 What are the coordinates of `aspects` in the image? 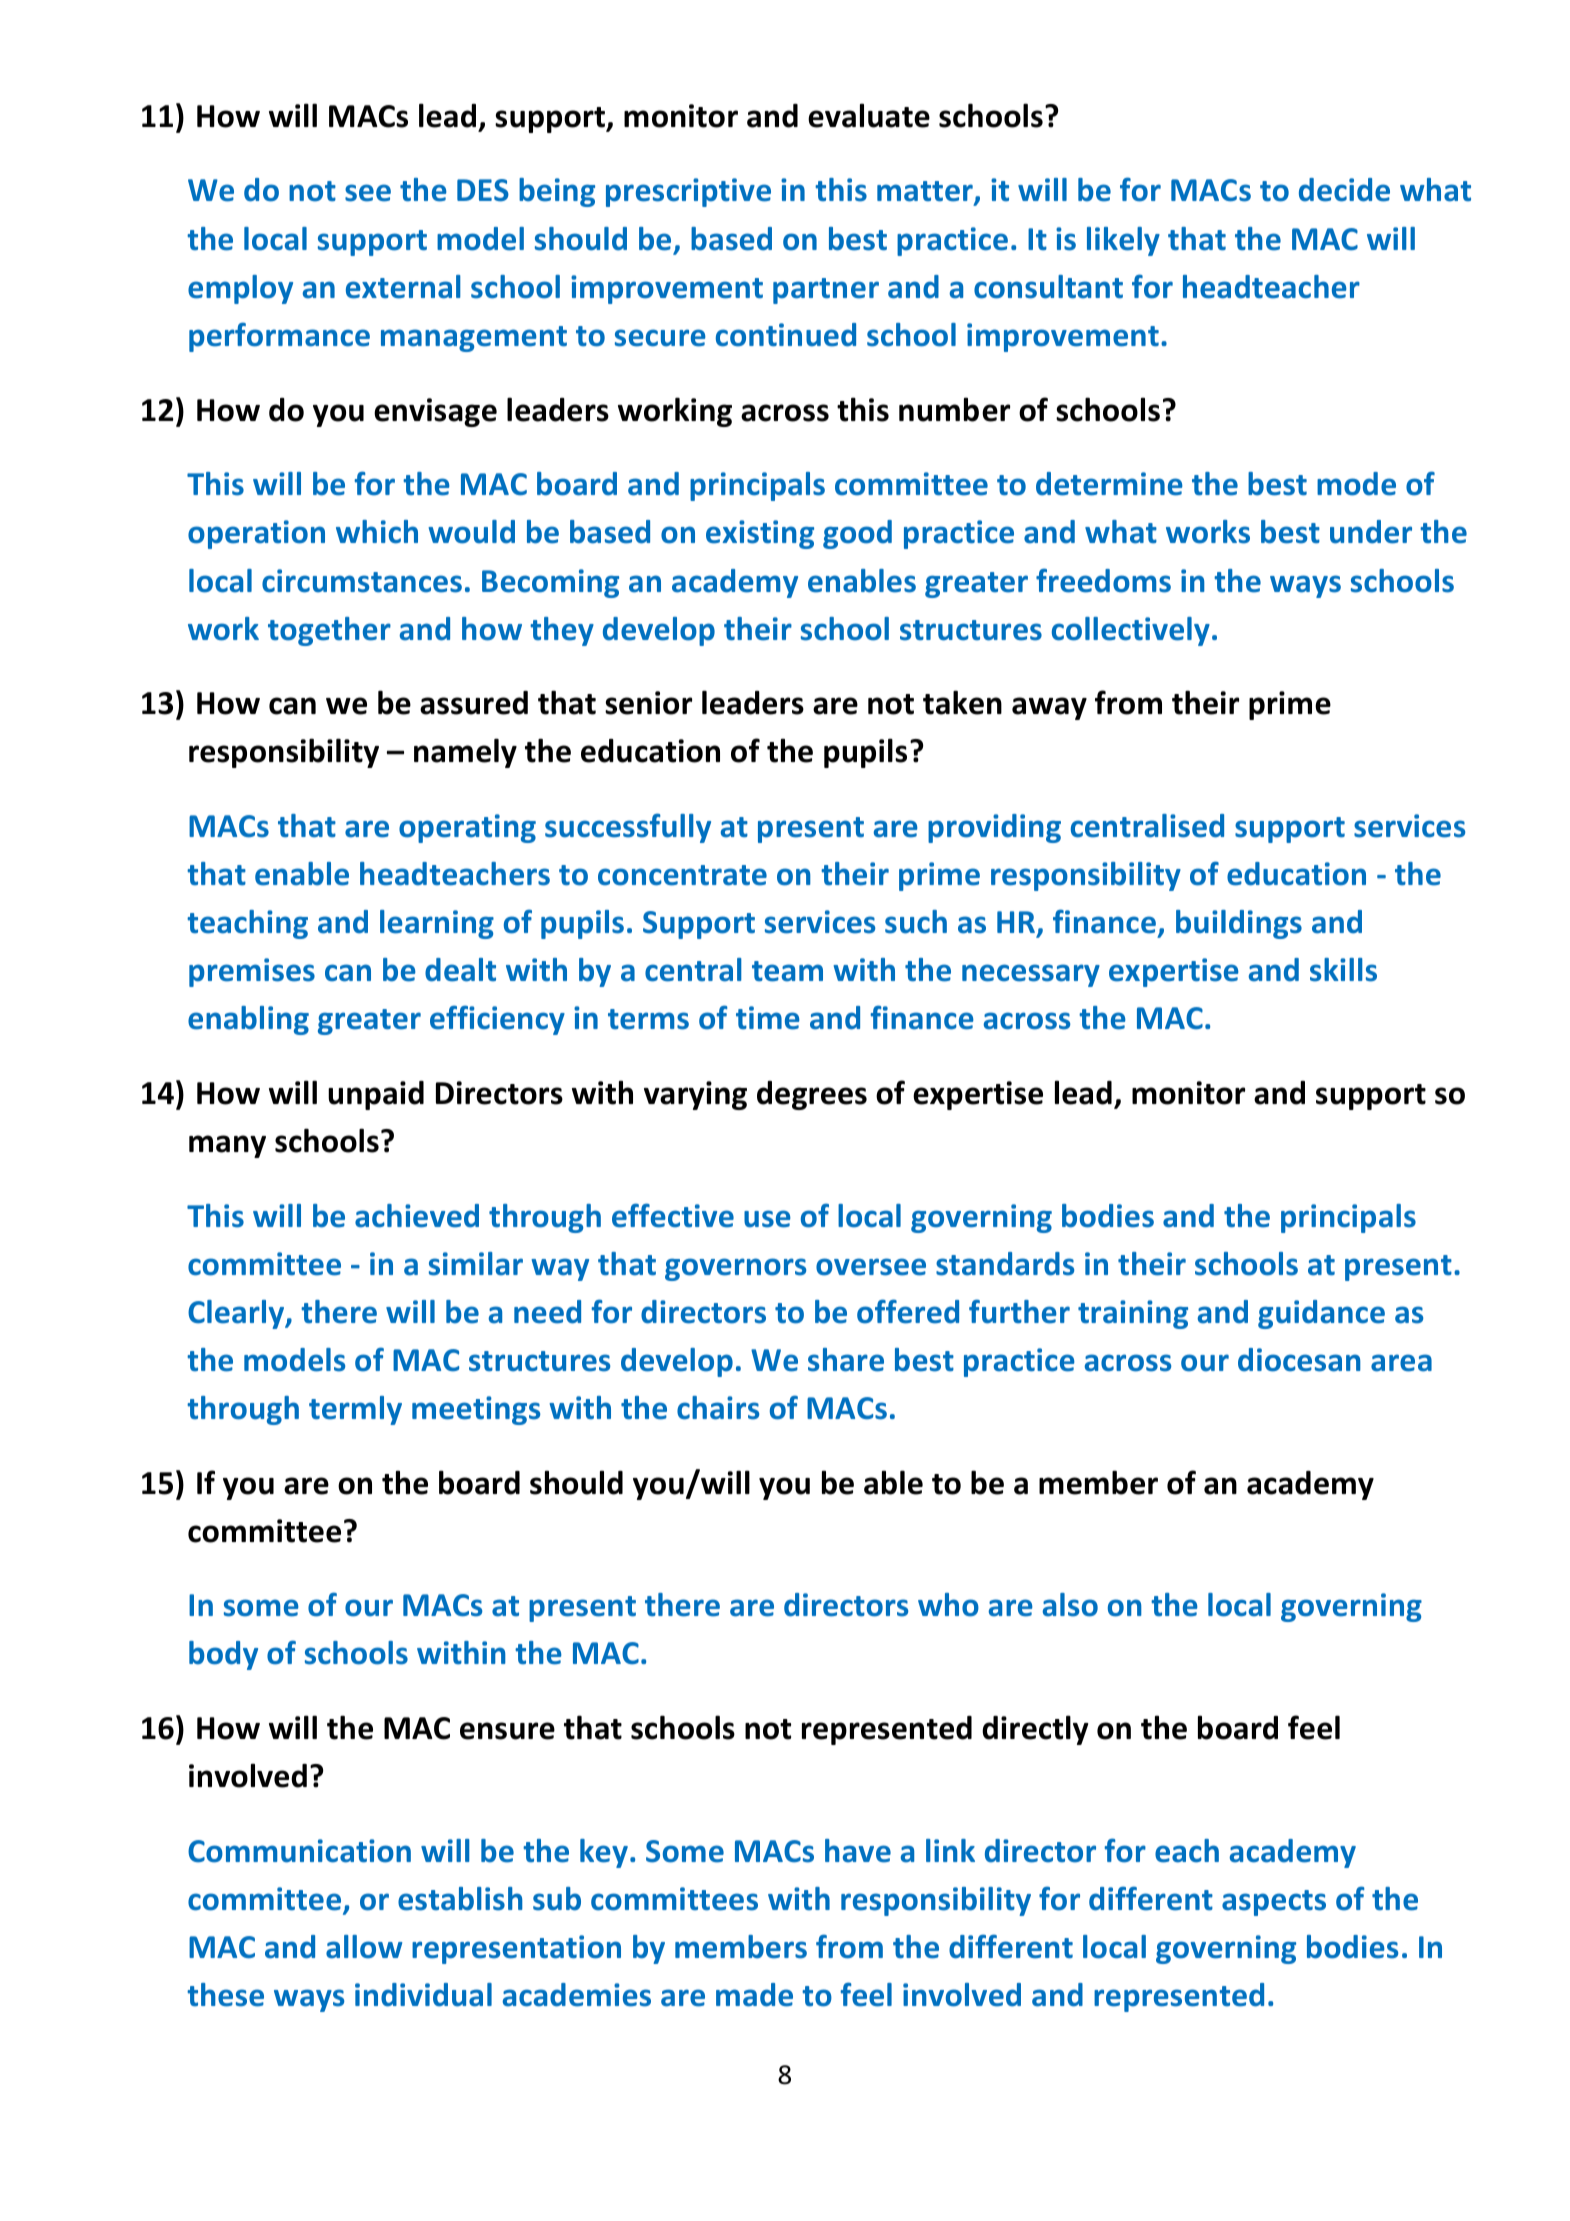 It's located at (1274, 1903).
